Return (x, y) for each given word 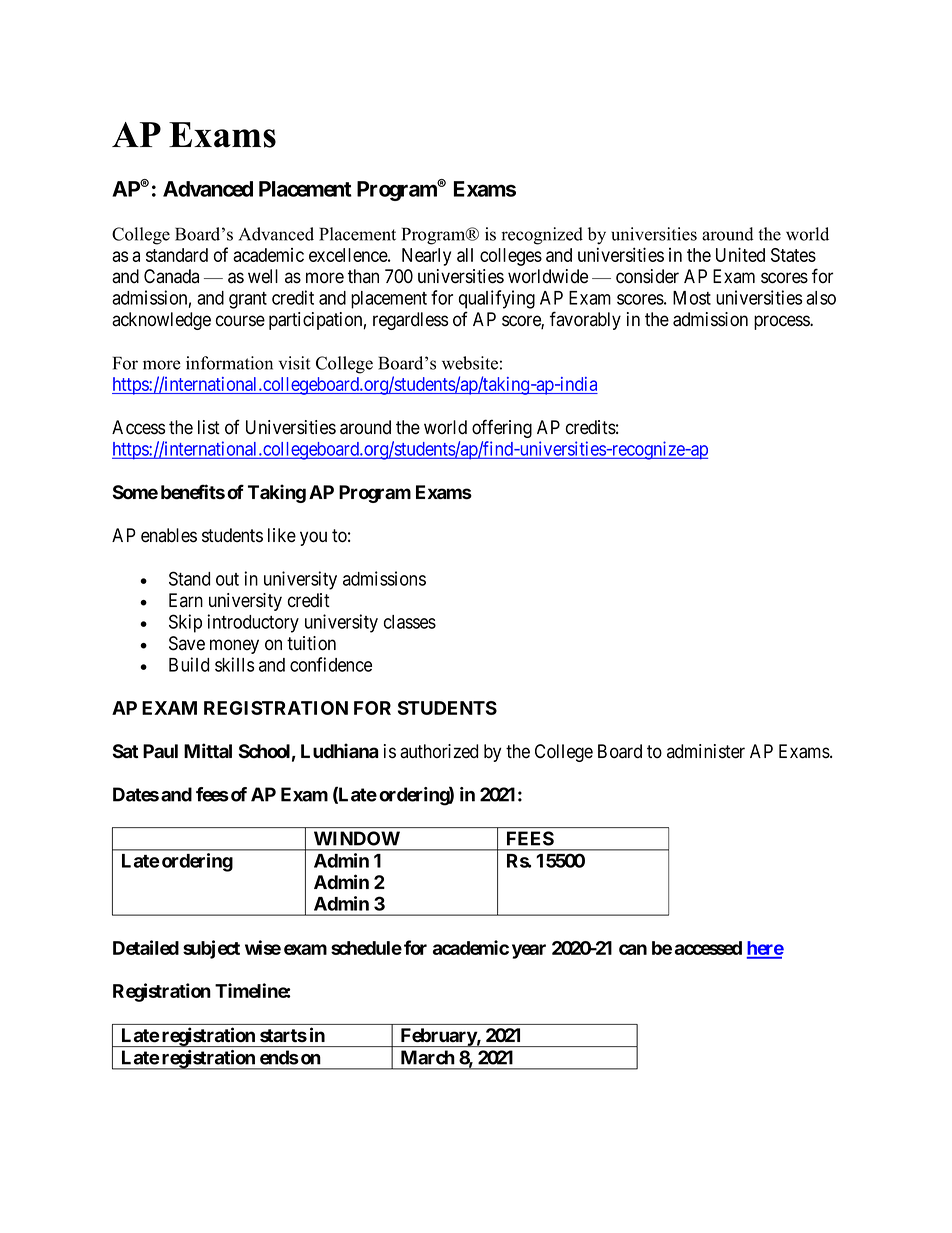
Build (189, 664)
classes (410, 622)
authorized (439, 751)
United (740, 254)
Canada (171, 276)
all (465, 255)
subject (211, 949)
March (427, 1057)
